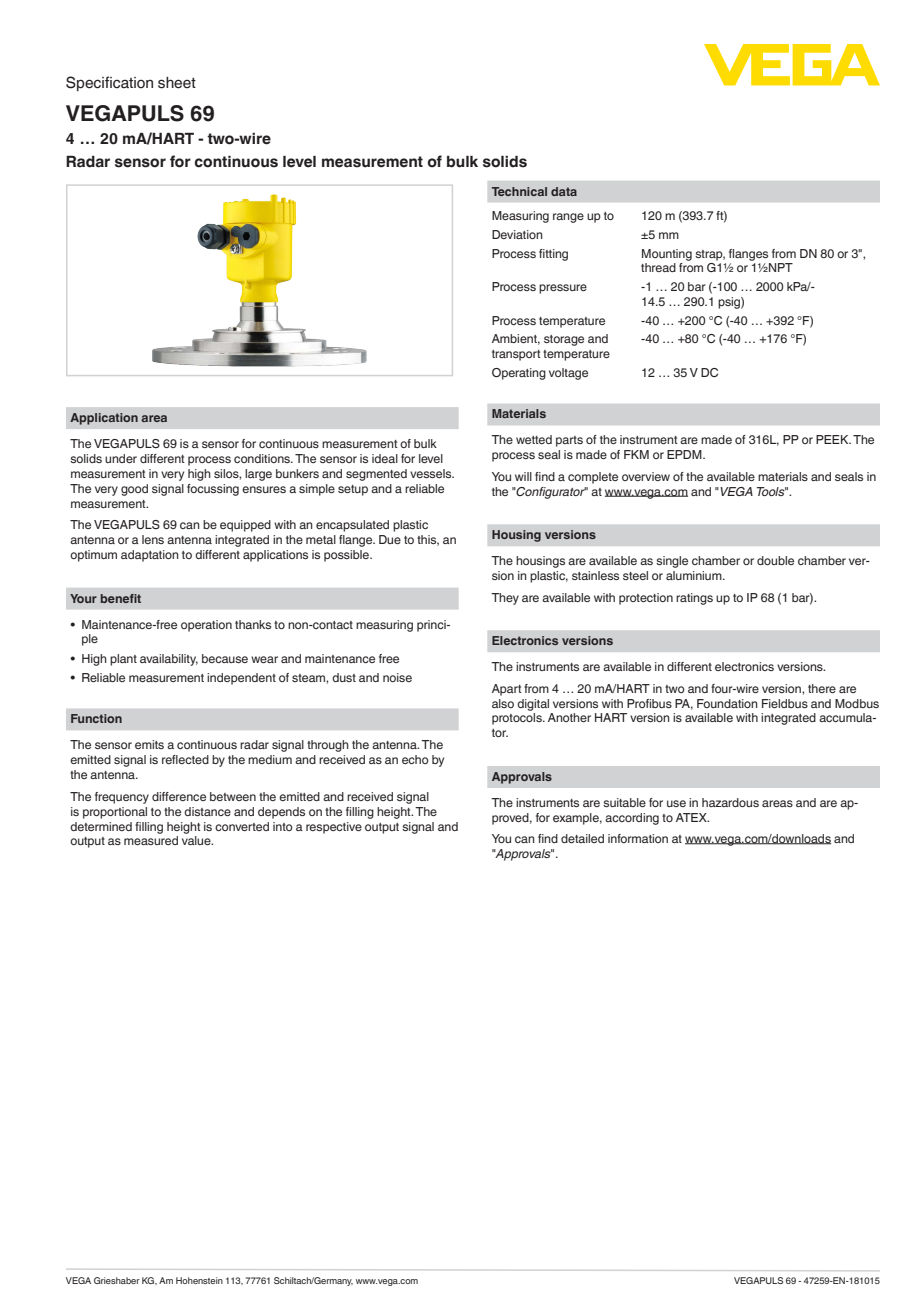 The height and width of the screenshot is (1308, 924). What do you see at coordinates (517, 234) in the screenshot?
I see `Deviation` at bounding box center [517, 234].
